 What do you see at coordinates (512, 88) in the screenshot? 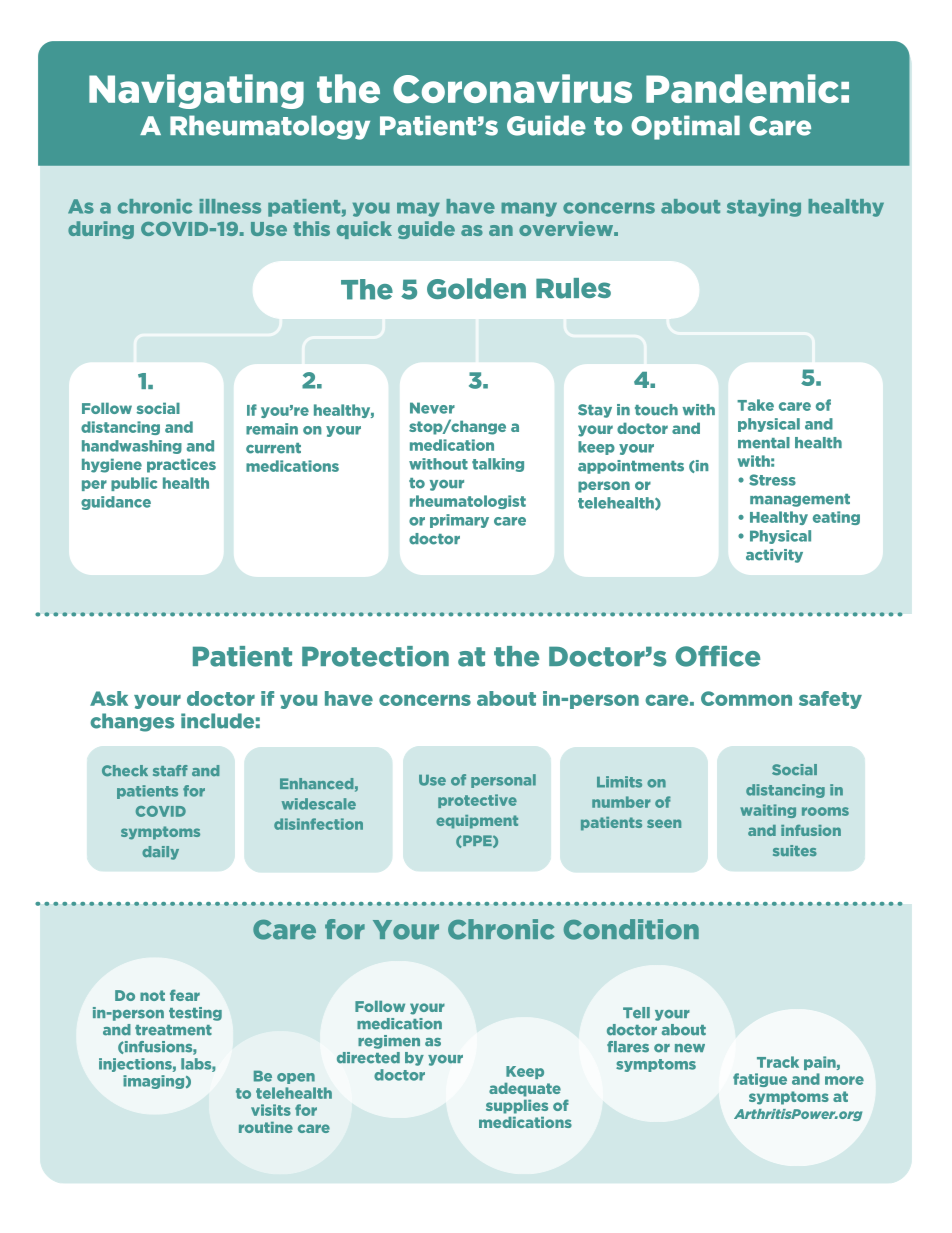
I see `Coronavirus` at bounding box center [512, 88].
